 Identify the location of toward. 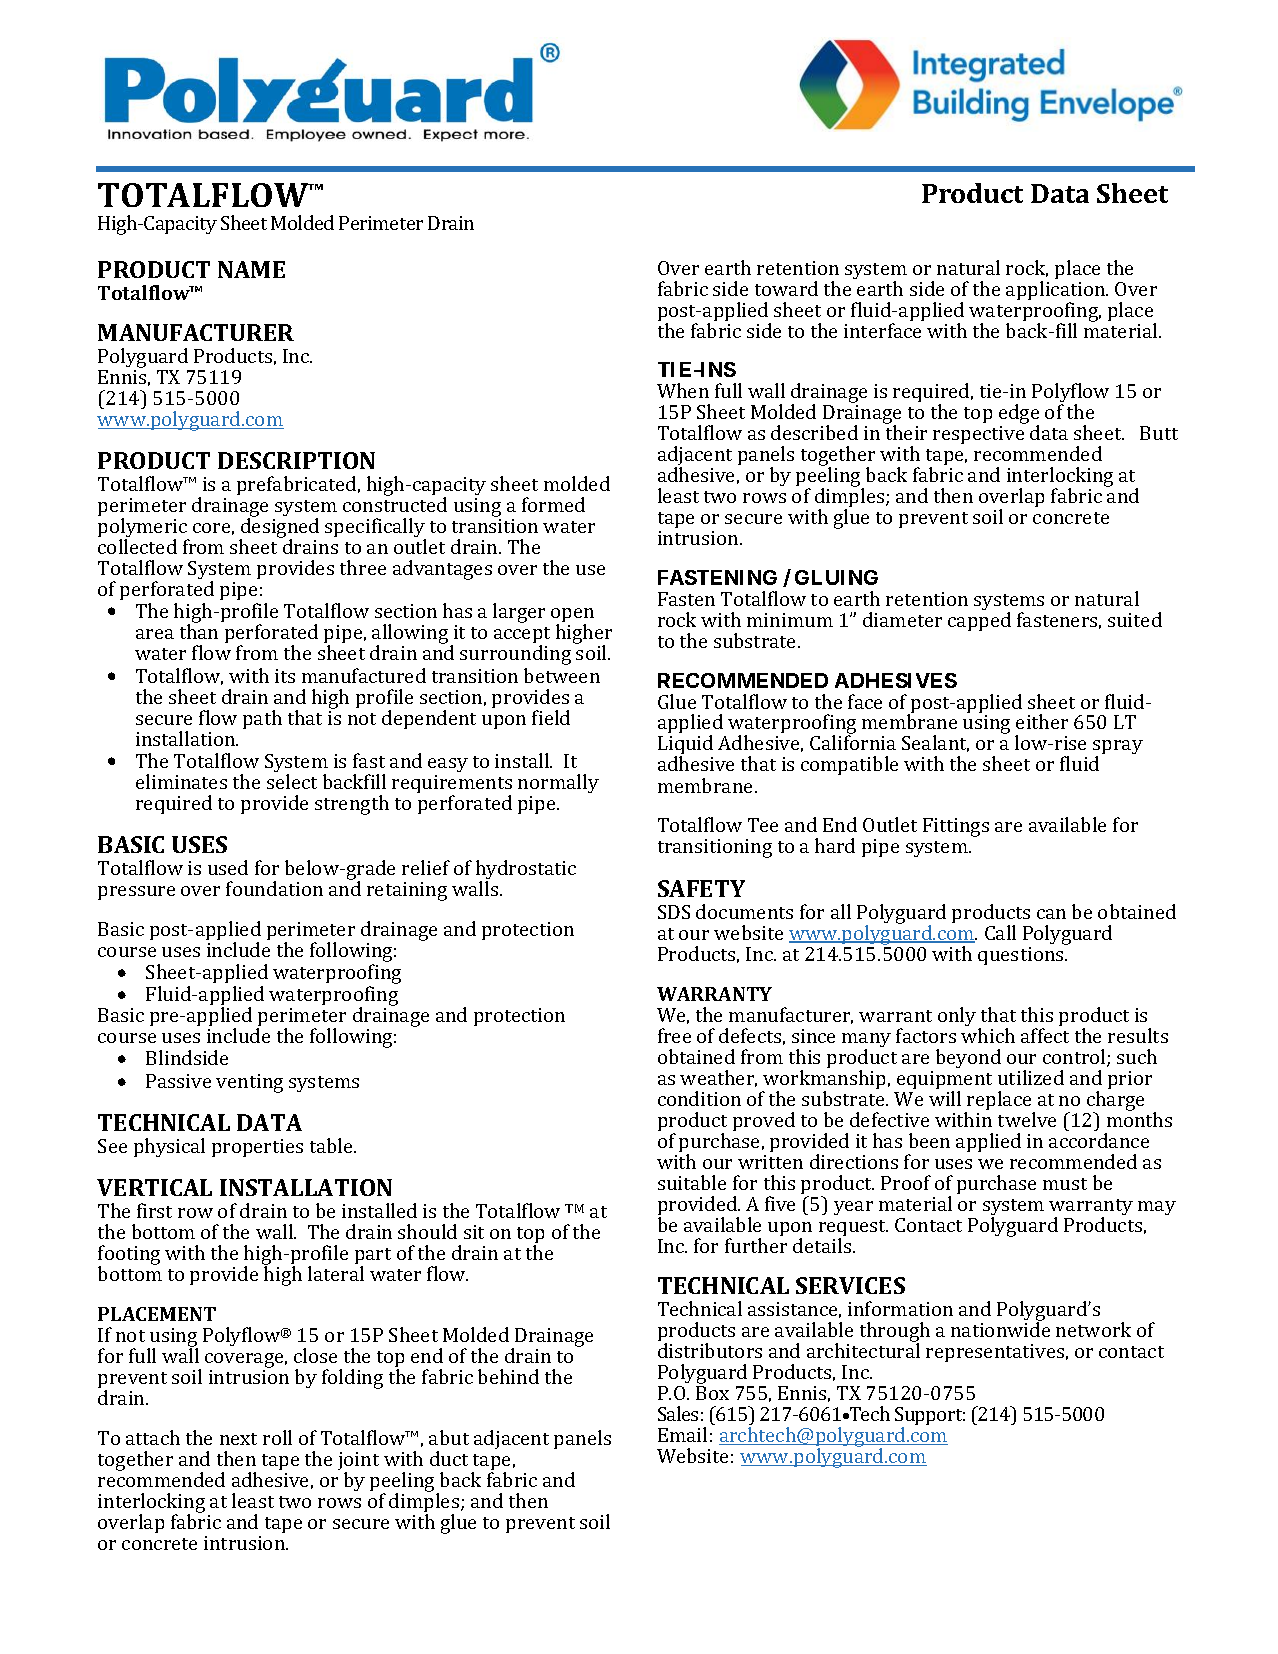
(786, 288).
